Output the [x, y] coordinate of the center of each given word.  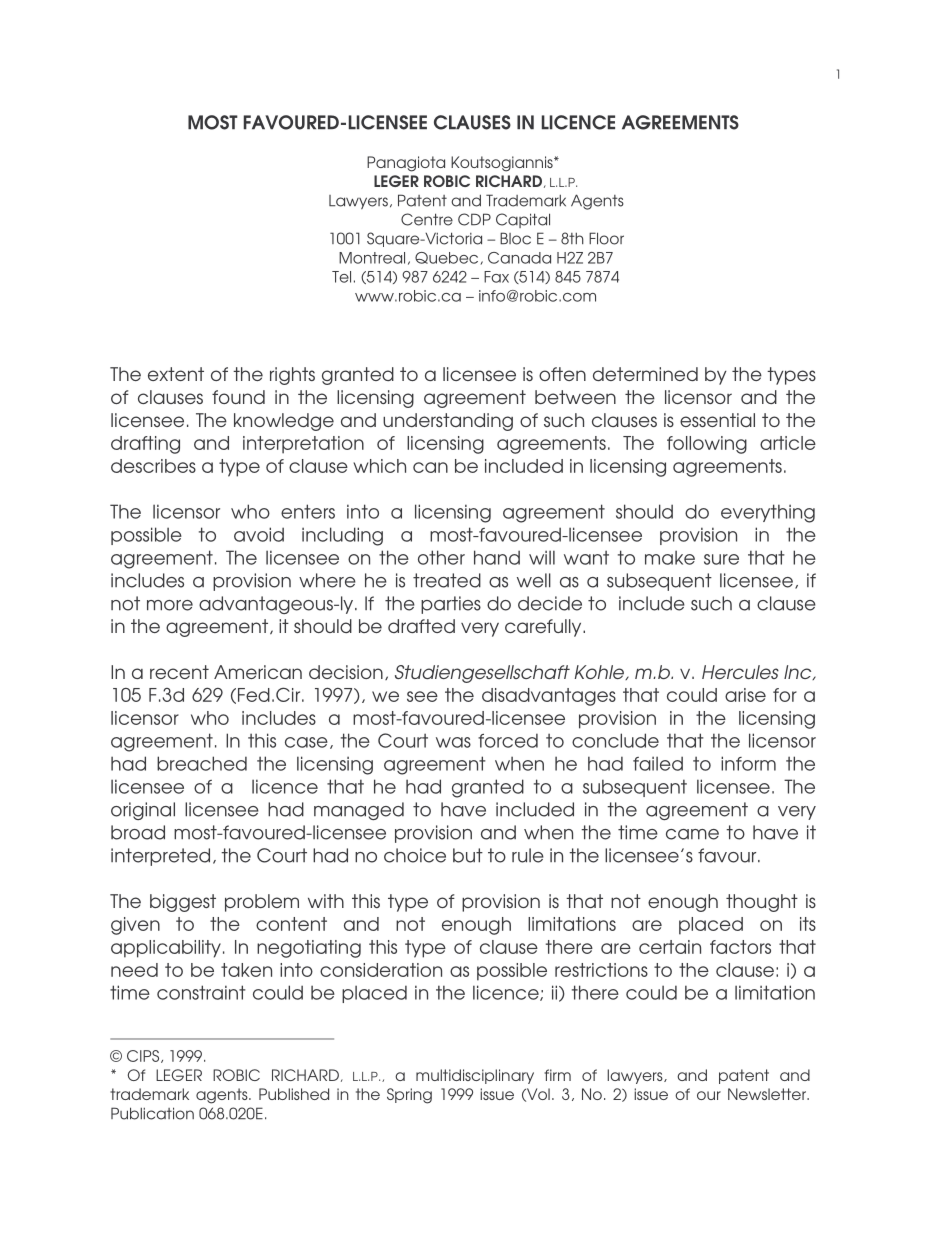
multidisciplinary [475, 1076]
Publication [152, 1113]
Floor [606, 238]
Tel [341, 277]
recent [179, 672]
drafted [421, 626]
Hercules [740, 672]
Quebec [448, 258]
